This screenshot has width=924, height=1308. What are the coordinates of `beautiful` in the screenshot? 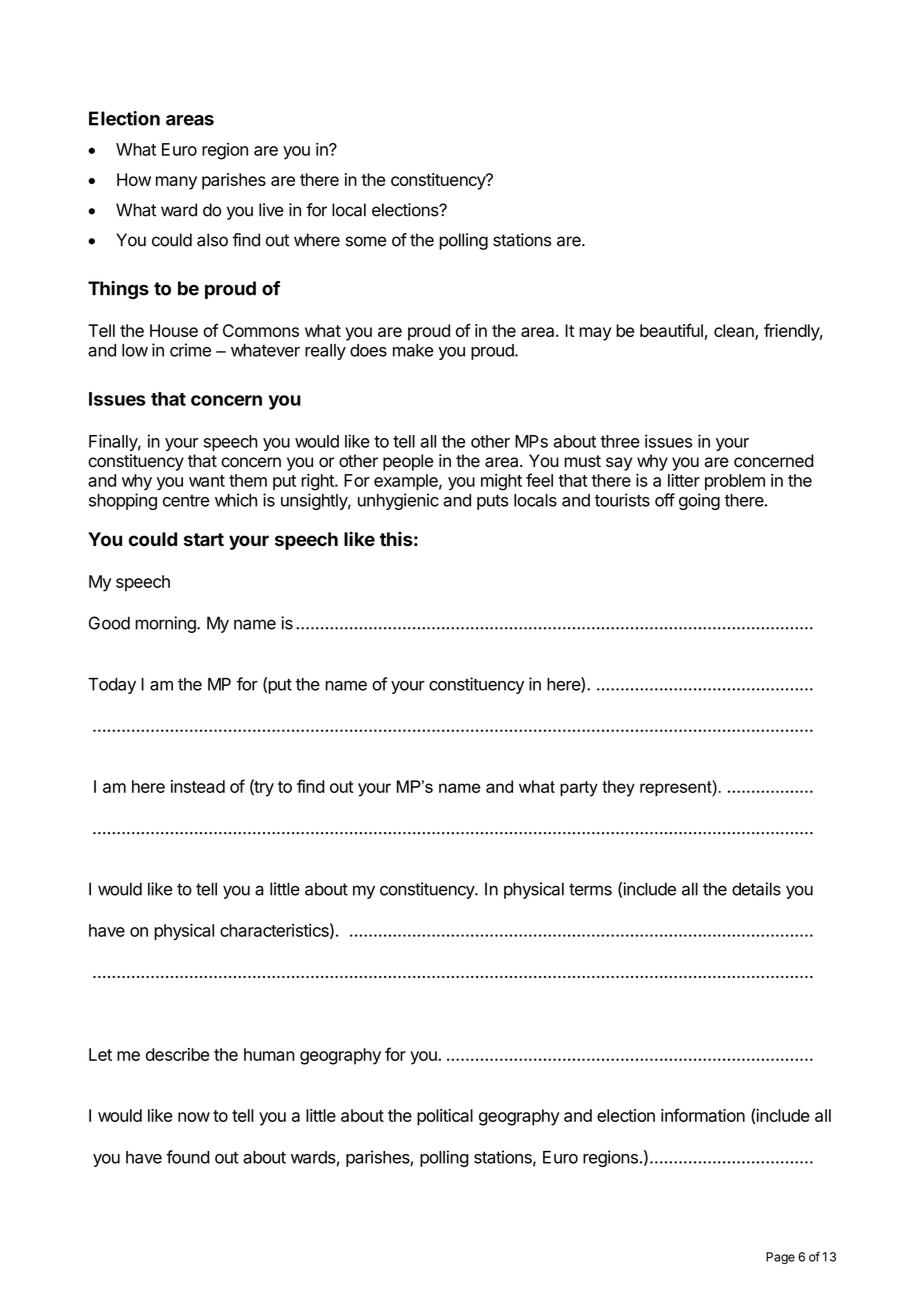 It's located at (671, 330).
